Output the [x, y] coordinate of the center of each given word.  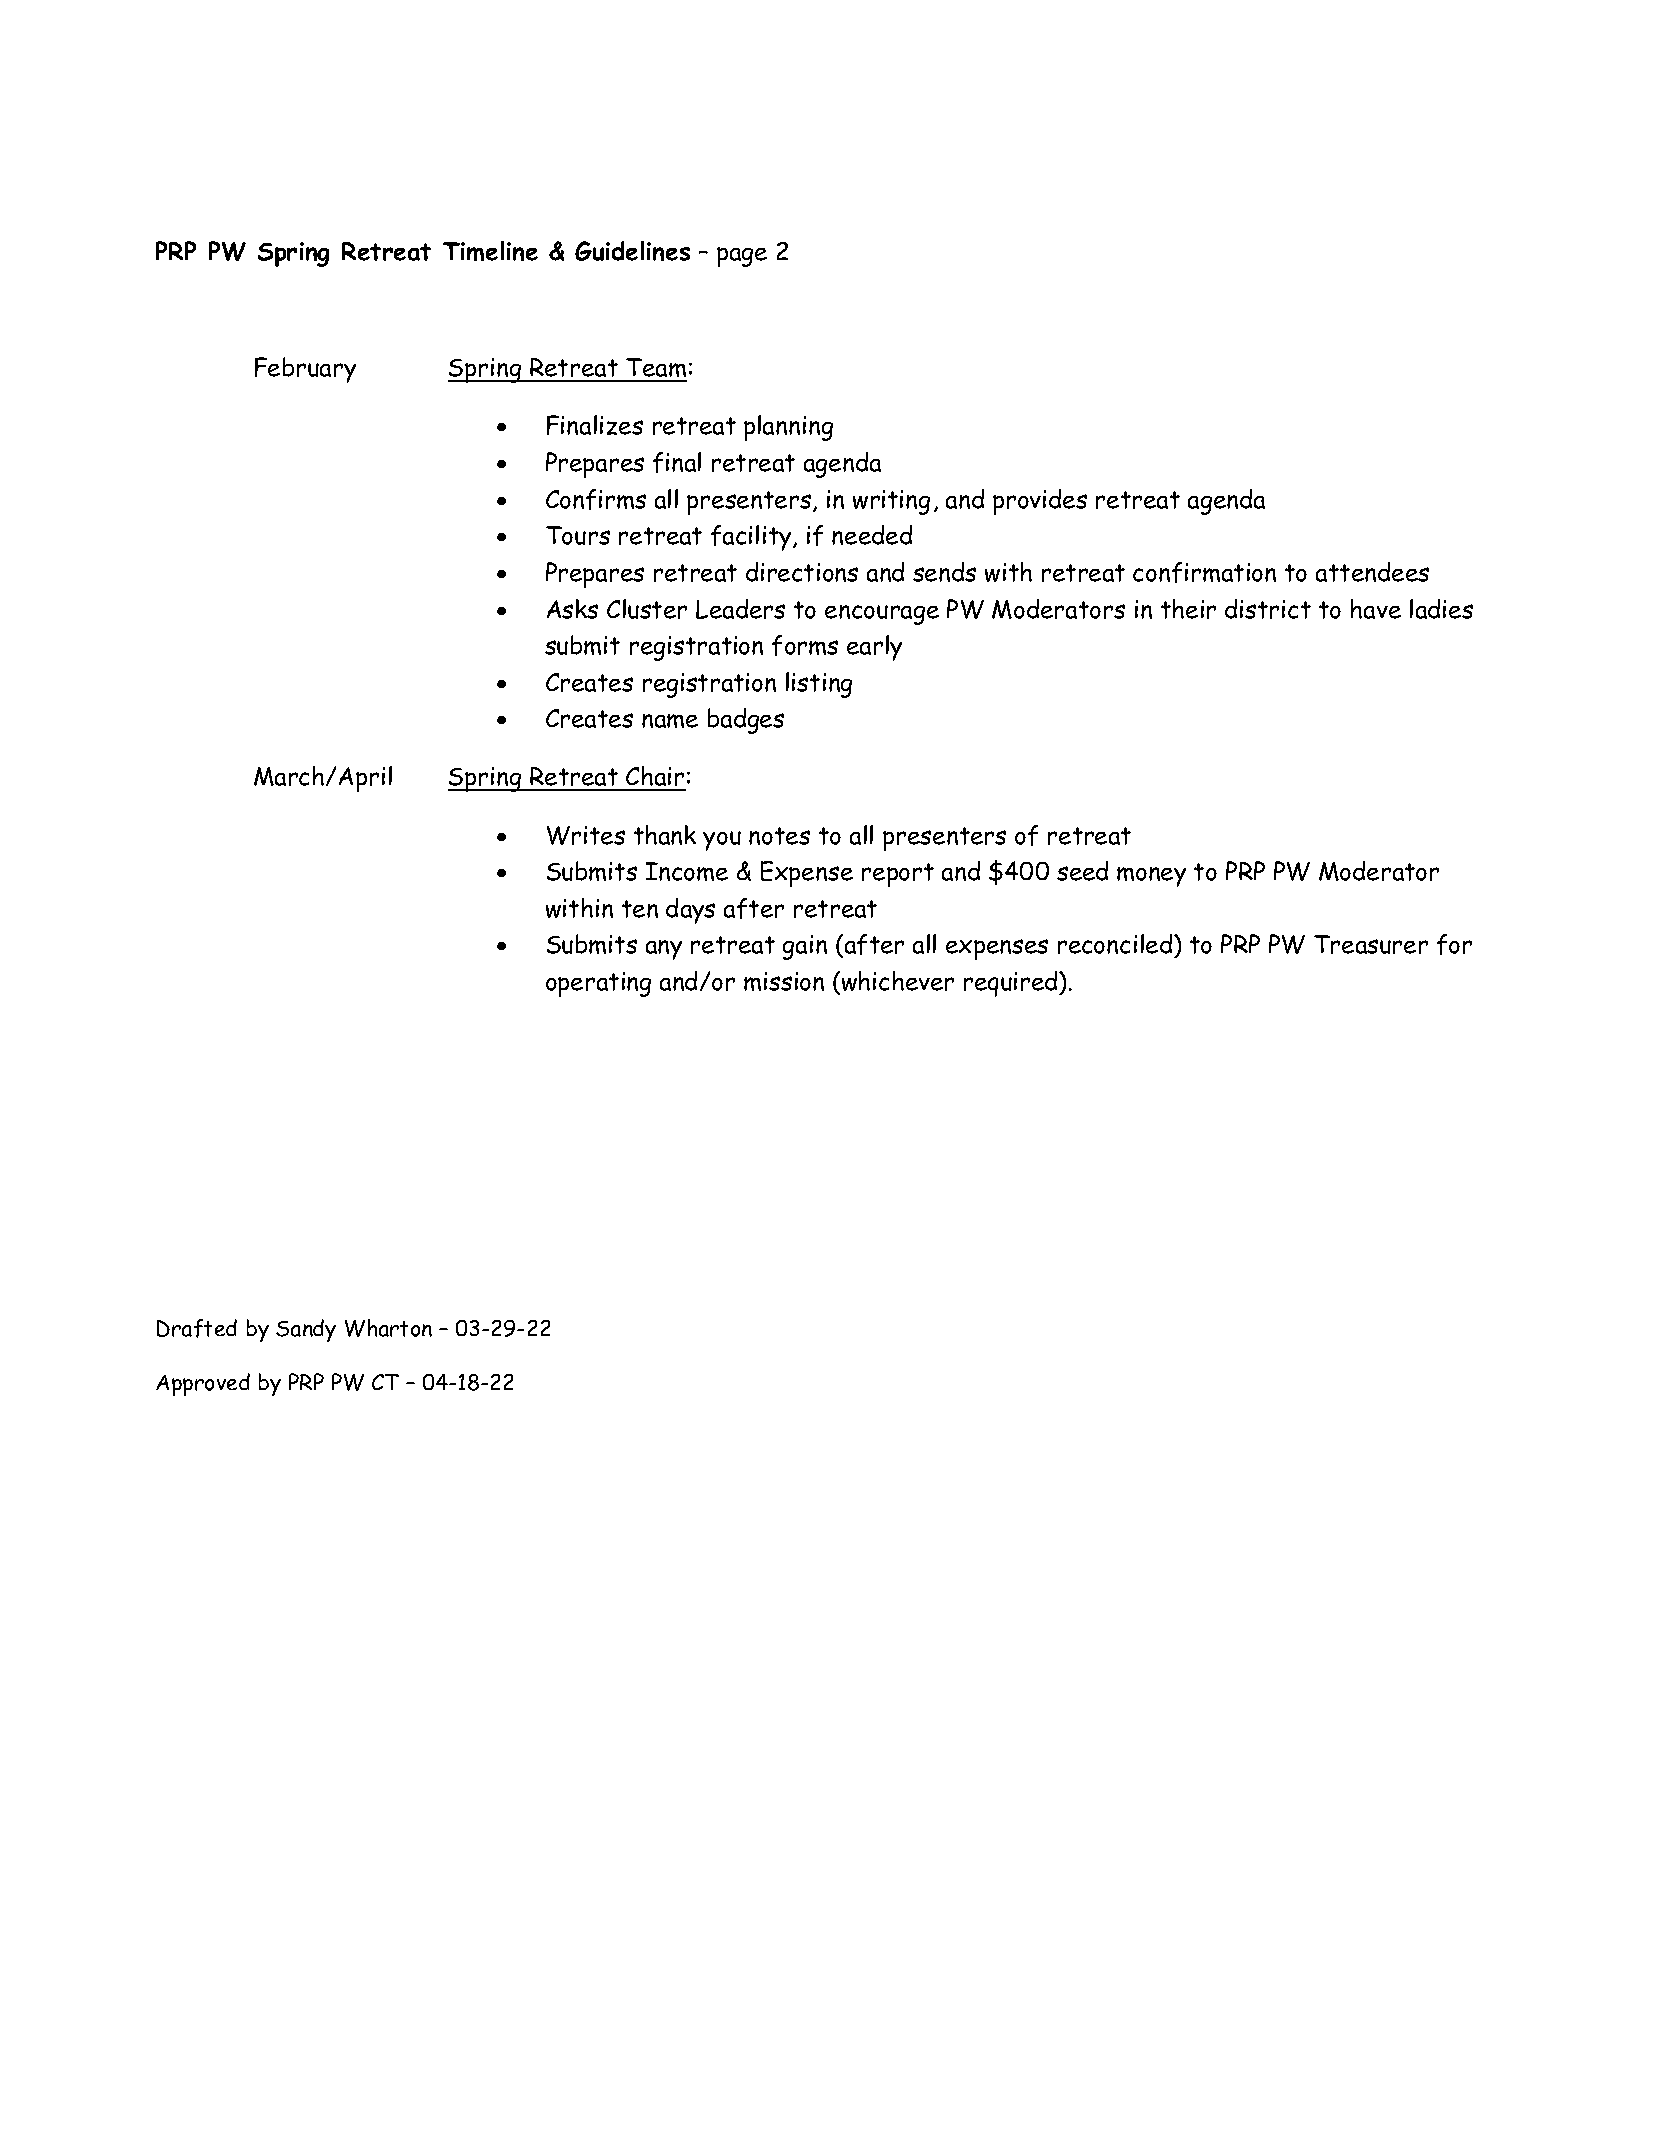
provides [1040, 502]
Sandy [306, 1330]
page [742, 257]
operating [598, 984]
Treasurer [1371, 944]
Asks [572, 609]
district [1268, 609]
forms [805, 645]
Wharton [388, 1328]
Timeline [490, 251]
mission [784, 981]
